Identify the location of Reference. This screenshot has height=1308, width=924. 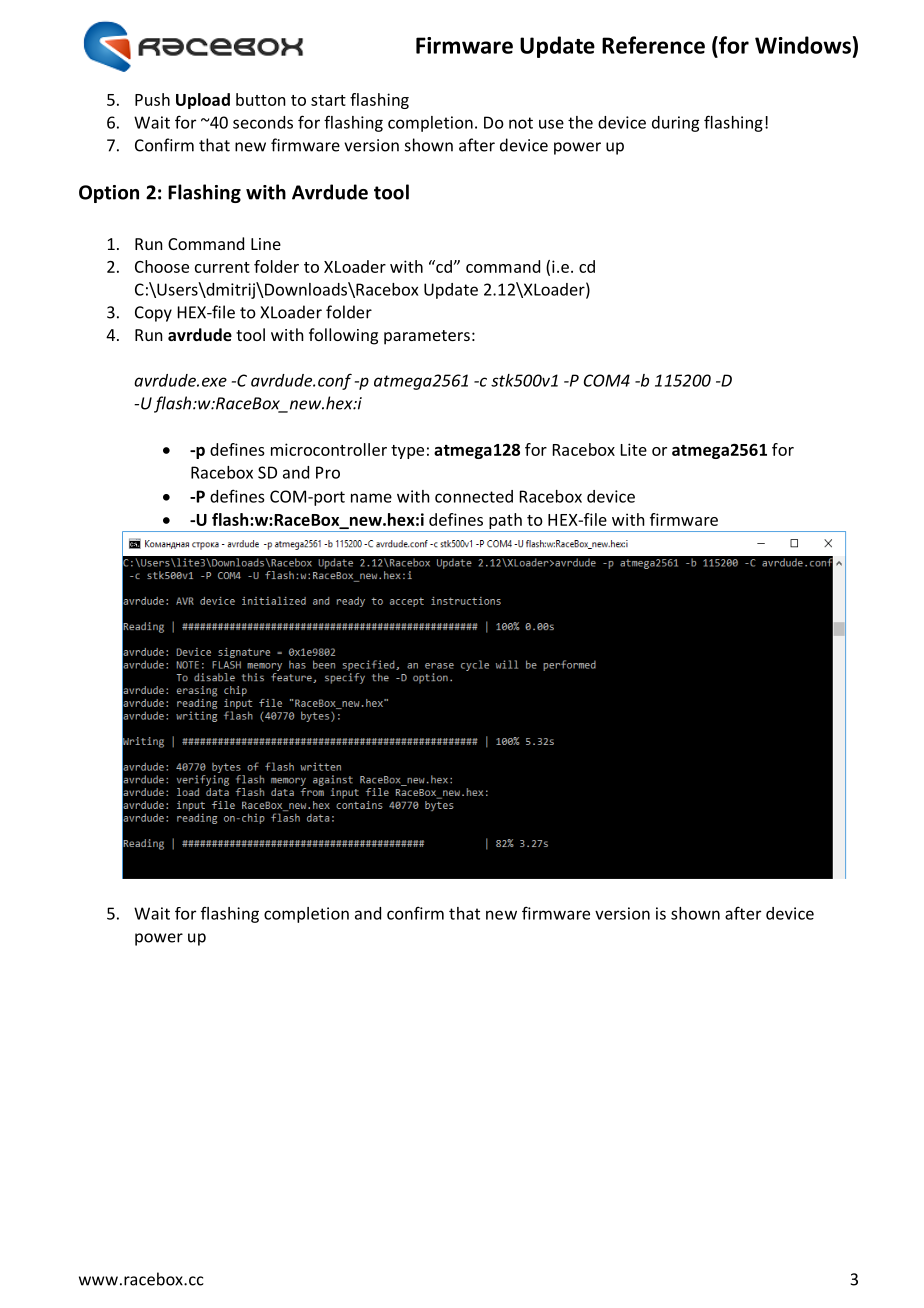
(653, 45).
